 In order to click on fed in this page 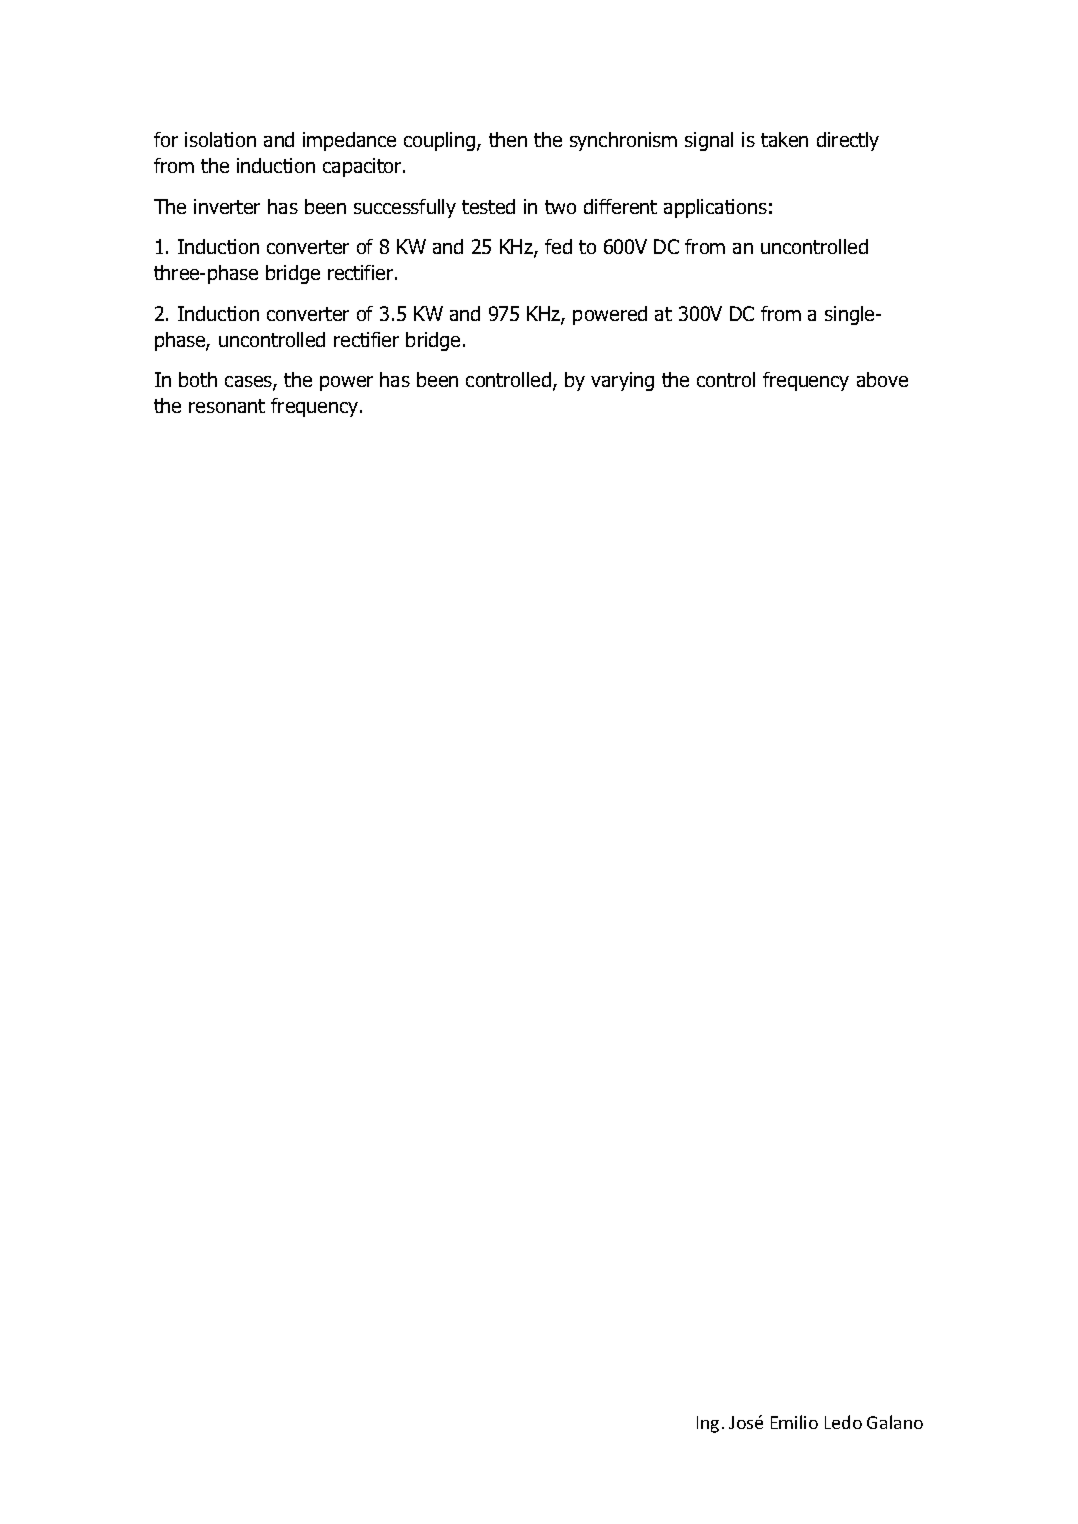, I will do `click(558, 246)`.
